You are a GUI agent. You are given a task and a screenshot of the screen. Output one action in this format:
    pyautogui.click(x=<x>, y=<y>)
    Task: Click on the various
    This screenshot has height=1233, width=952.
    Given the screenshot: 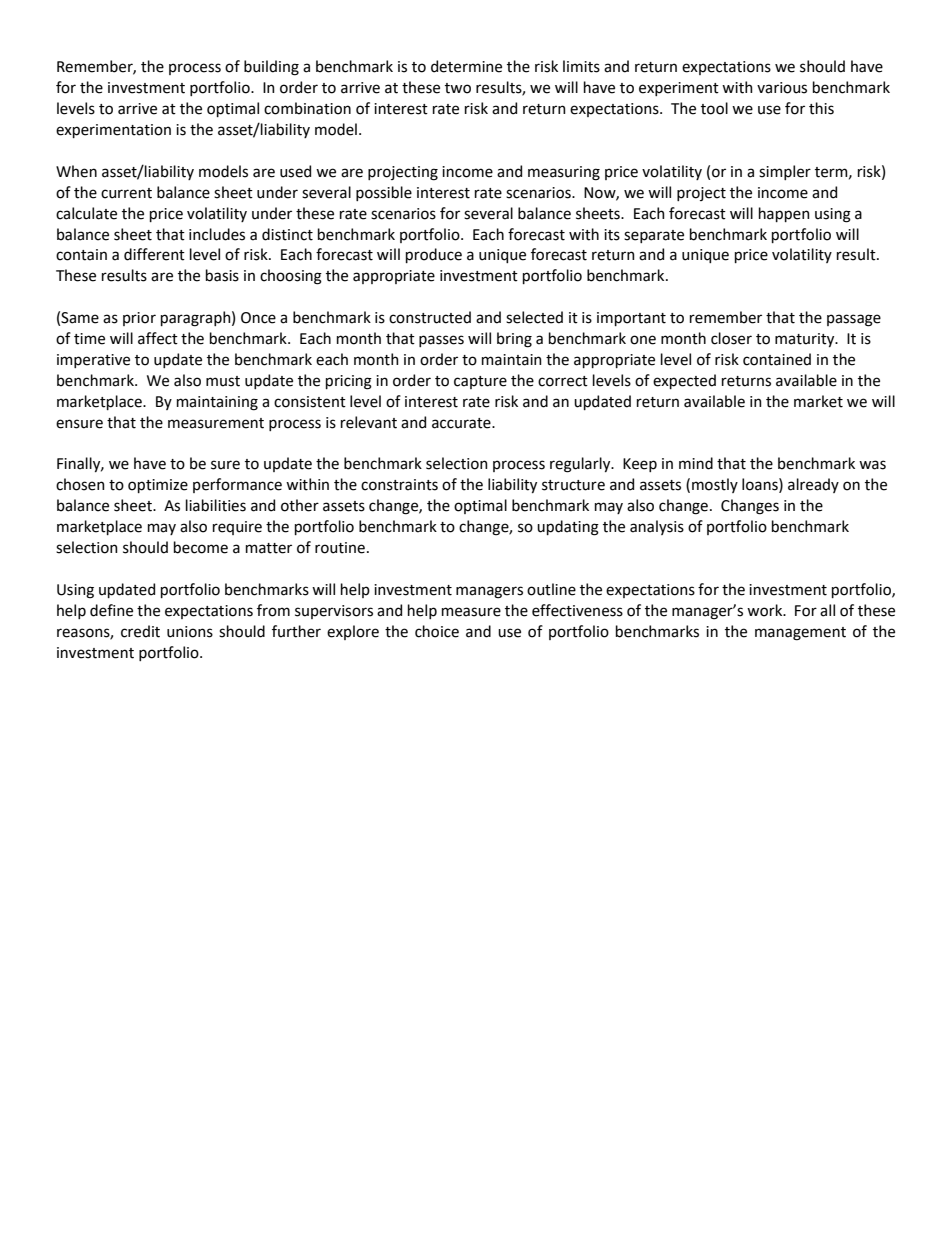 What is the action you would take?
    pyautogui.click(x=782, y=88)
